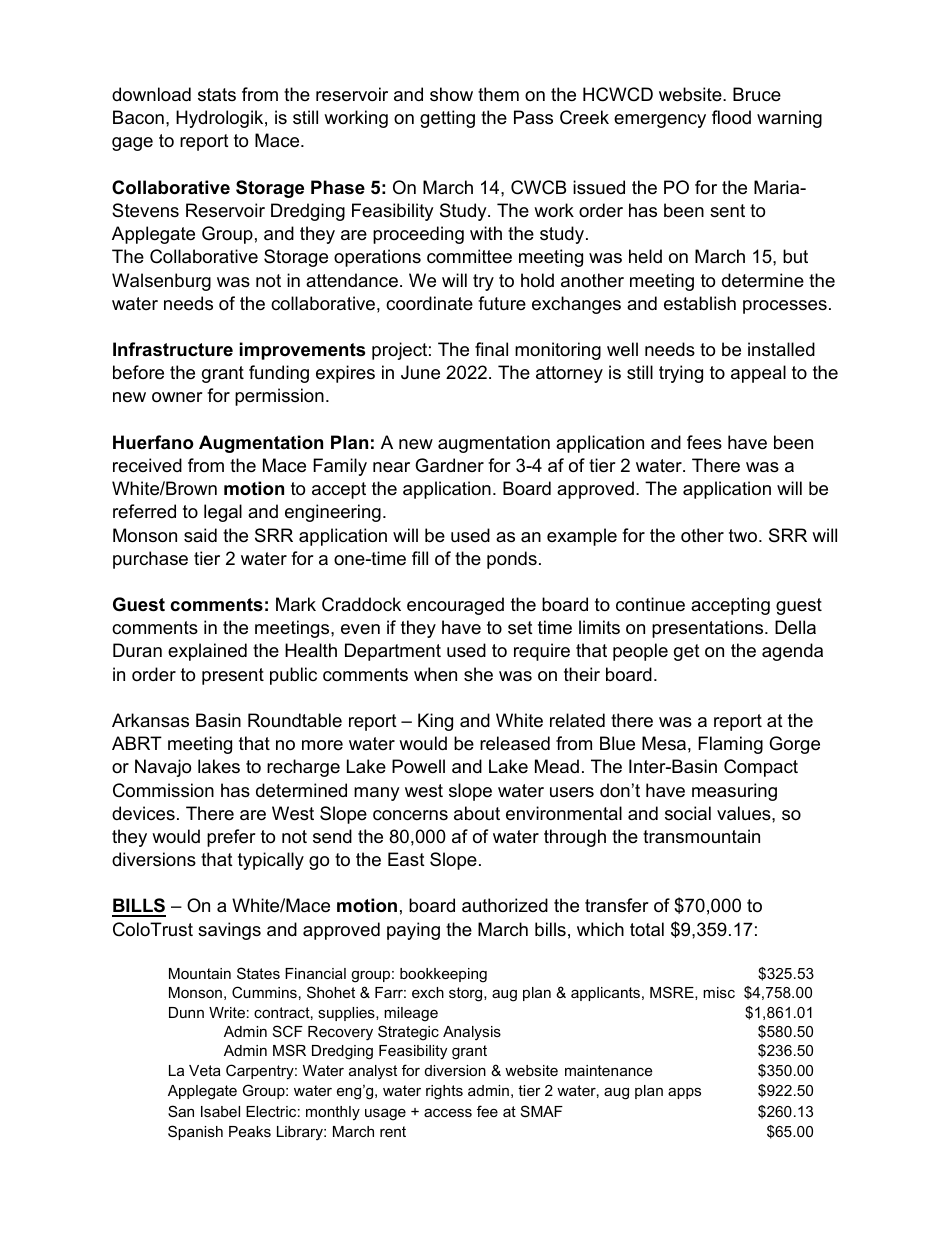 The image size is (952, 1233). What do you see at coordinates (448, 1112) in the page?
I see `access` at bounding box center [448, 1112].
